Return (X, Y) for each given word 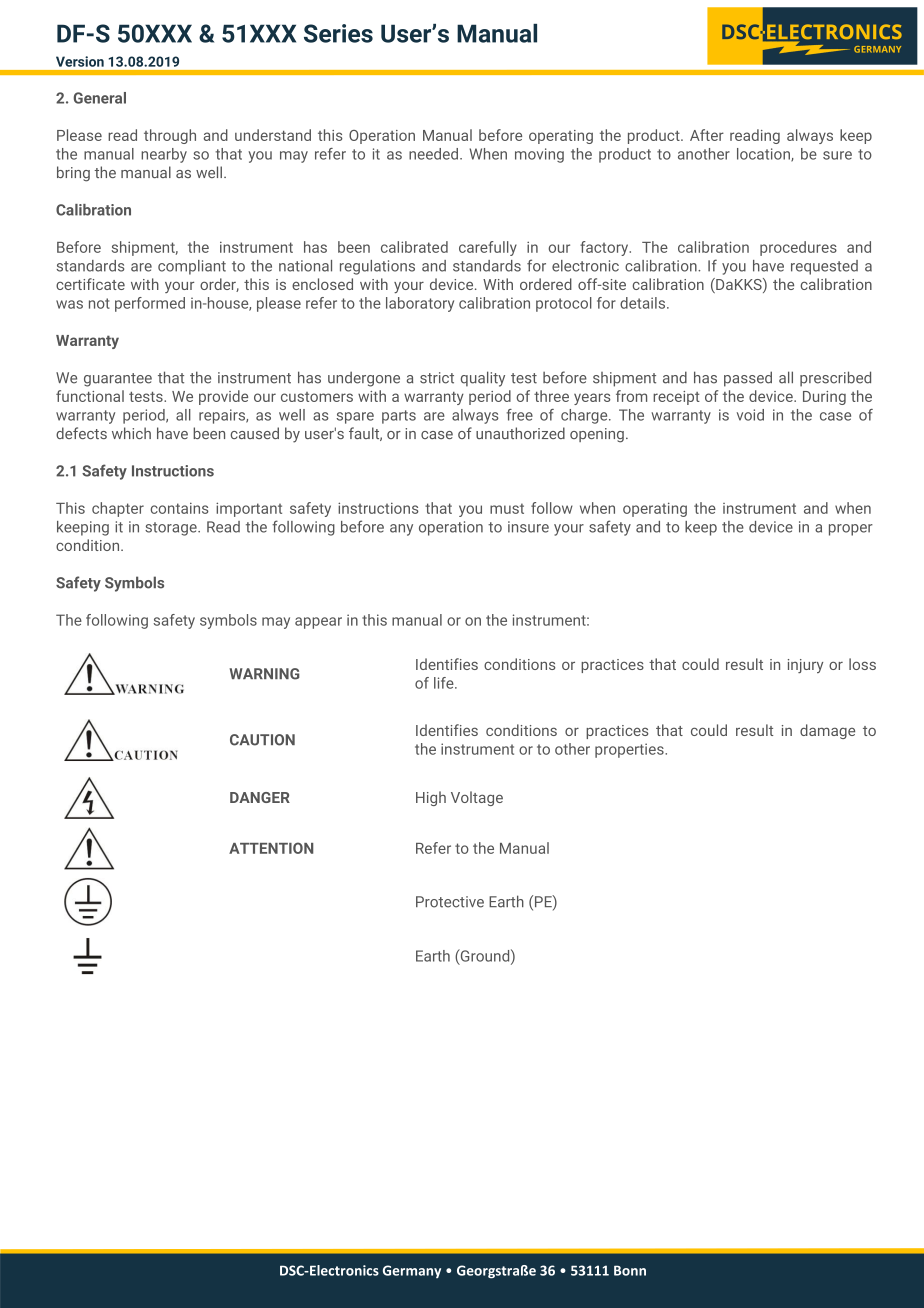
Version (80, 61)
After (707, 135)
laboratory (420, 304)
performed (150, 304)
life (445, 683)
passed (748, 379)
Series (338, 33)
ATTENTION (271, 848)
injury (805, 666)
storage (172, 529)
